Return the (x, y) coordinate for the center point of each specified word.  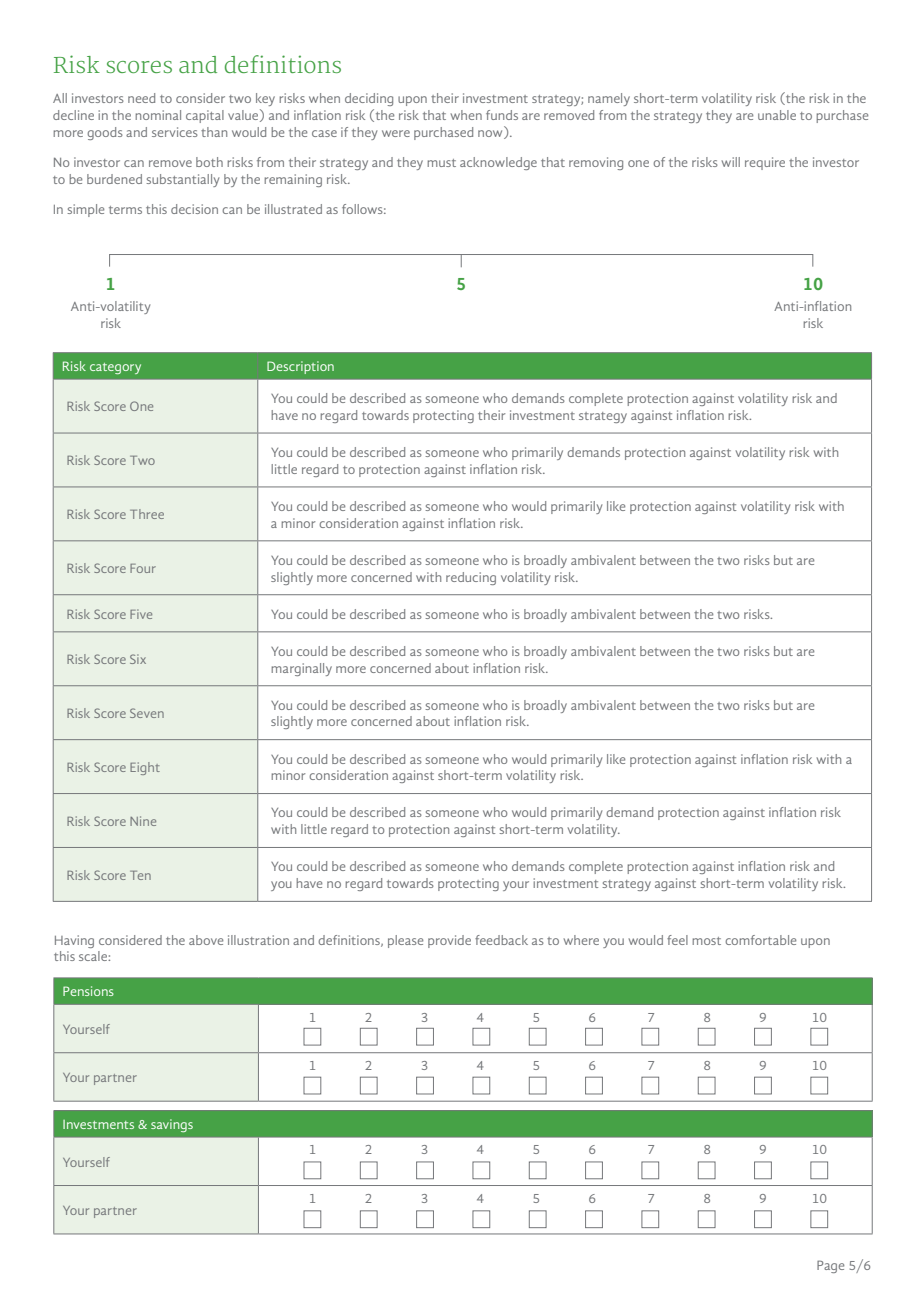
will (731, 162)
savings (172, 1125)
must (441, 163)
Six (138, 659)
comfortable (760, 940)
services (175, 132)
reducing (471, 578)
